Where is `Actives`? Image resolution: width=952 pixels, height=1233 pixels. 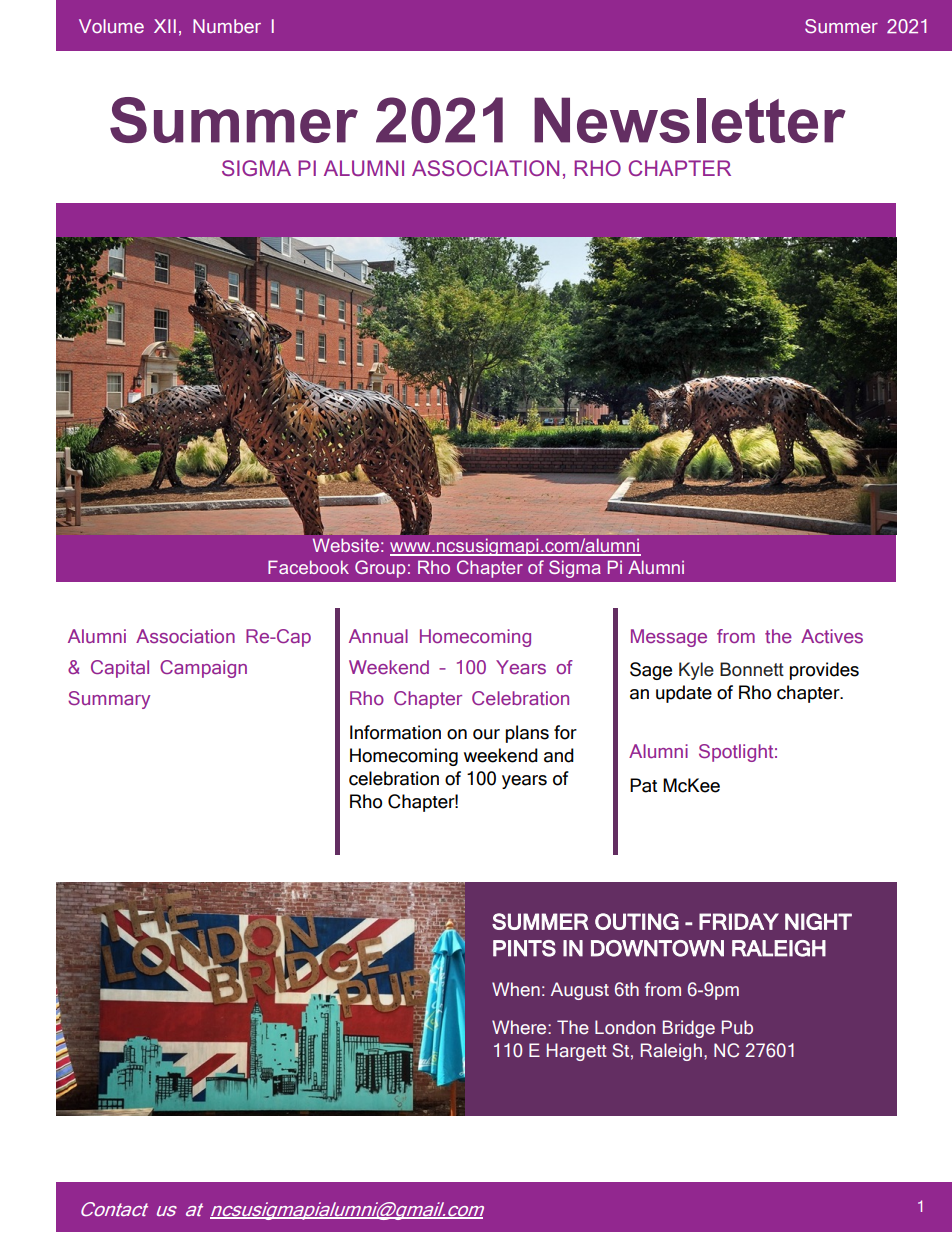 Actives is located at coordinates (832, 636).
